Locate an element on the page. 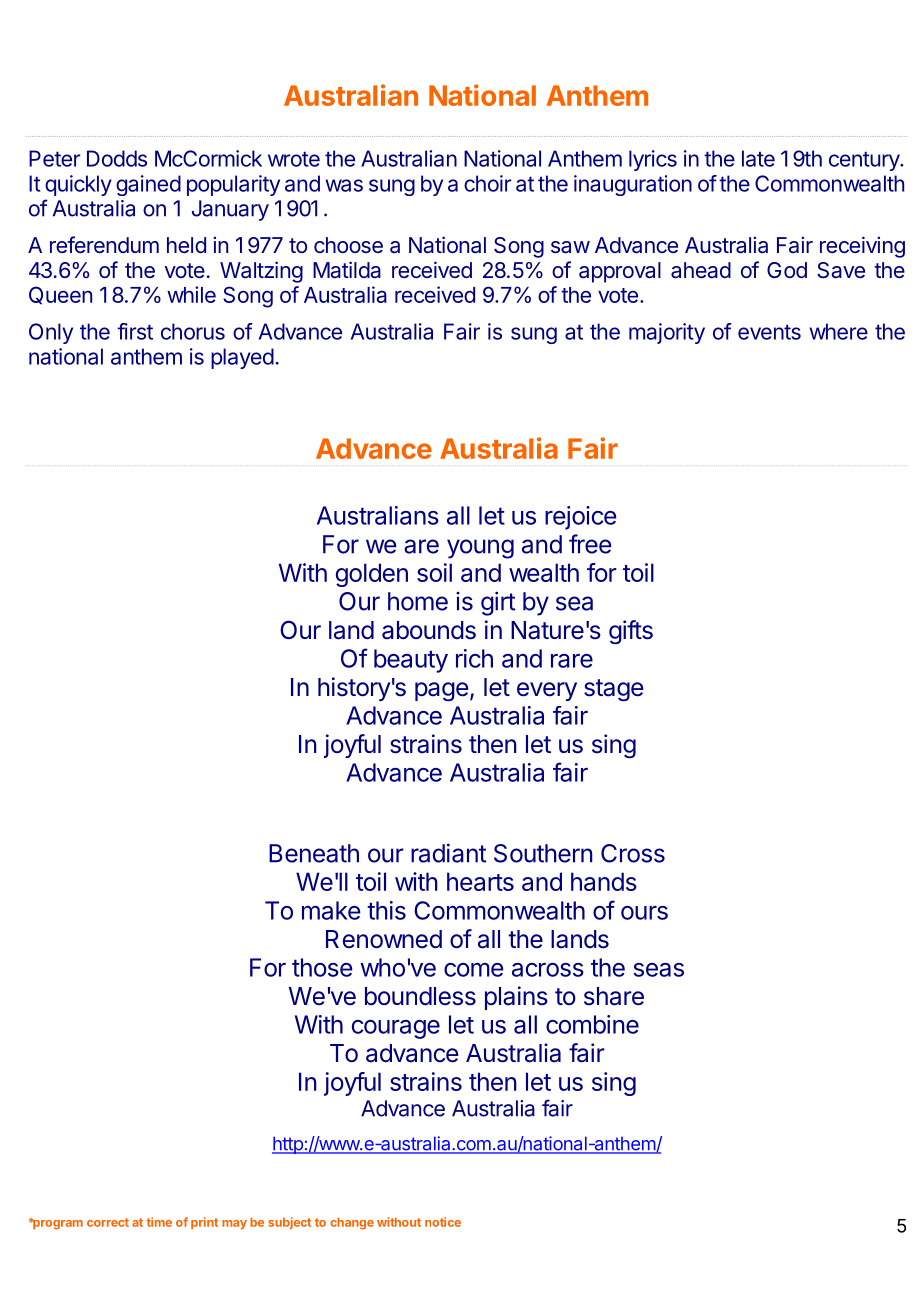 This document has width=924, height=1307. stage is located at coordinates (614, 690).
